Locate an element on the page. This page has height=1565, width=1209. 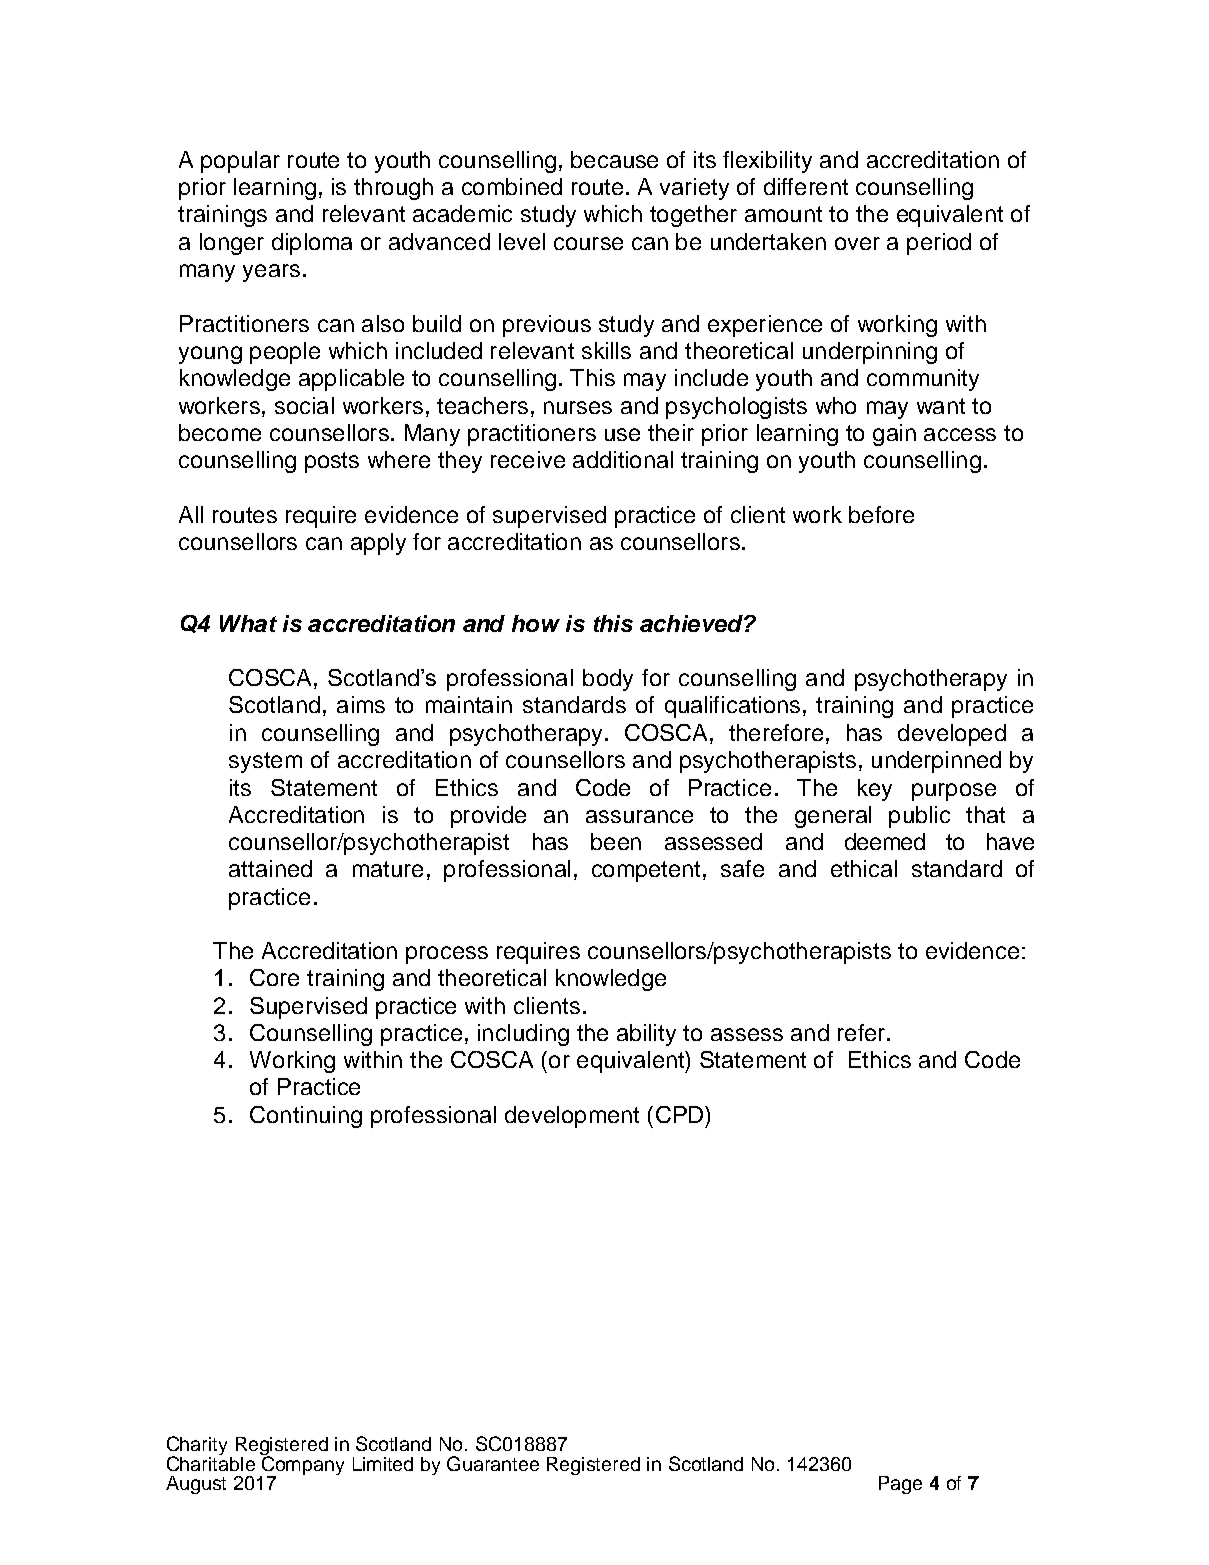
Guarantee is located at coordinates (493, 1463).
